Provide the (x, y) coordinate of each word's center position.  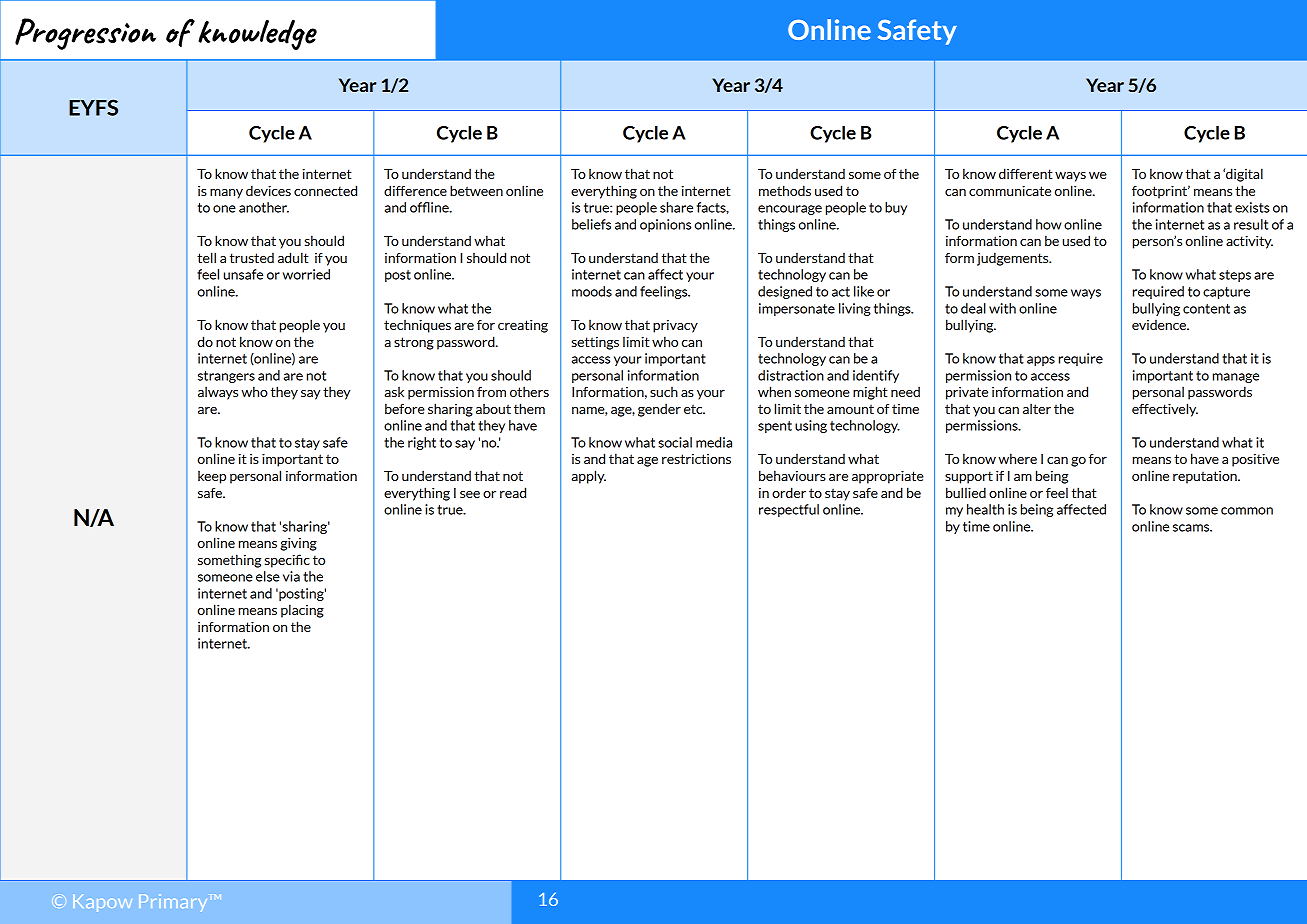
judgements (1014, 259)
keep (212, 477)
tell (206, 257)
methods (785, 190)
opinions (665, 225)
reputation (1206, 477)
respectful (789, 510)
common (1247, 511)
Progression (85, 34)
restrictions (696, 459)
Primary (174, 903)
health (985, 509)
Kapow (102, 903)
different (1026, 173)
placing (302, 611)
